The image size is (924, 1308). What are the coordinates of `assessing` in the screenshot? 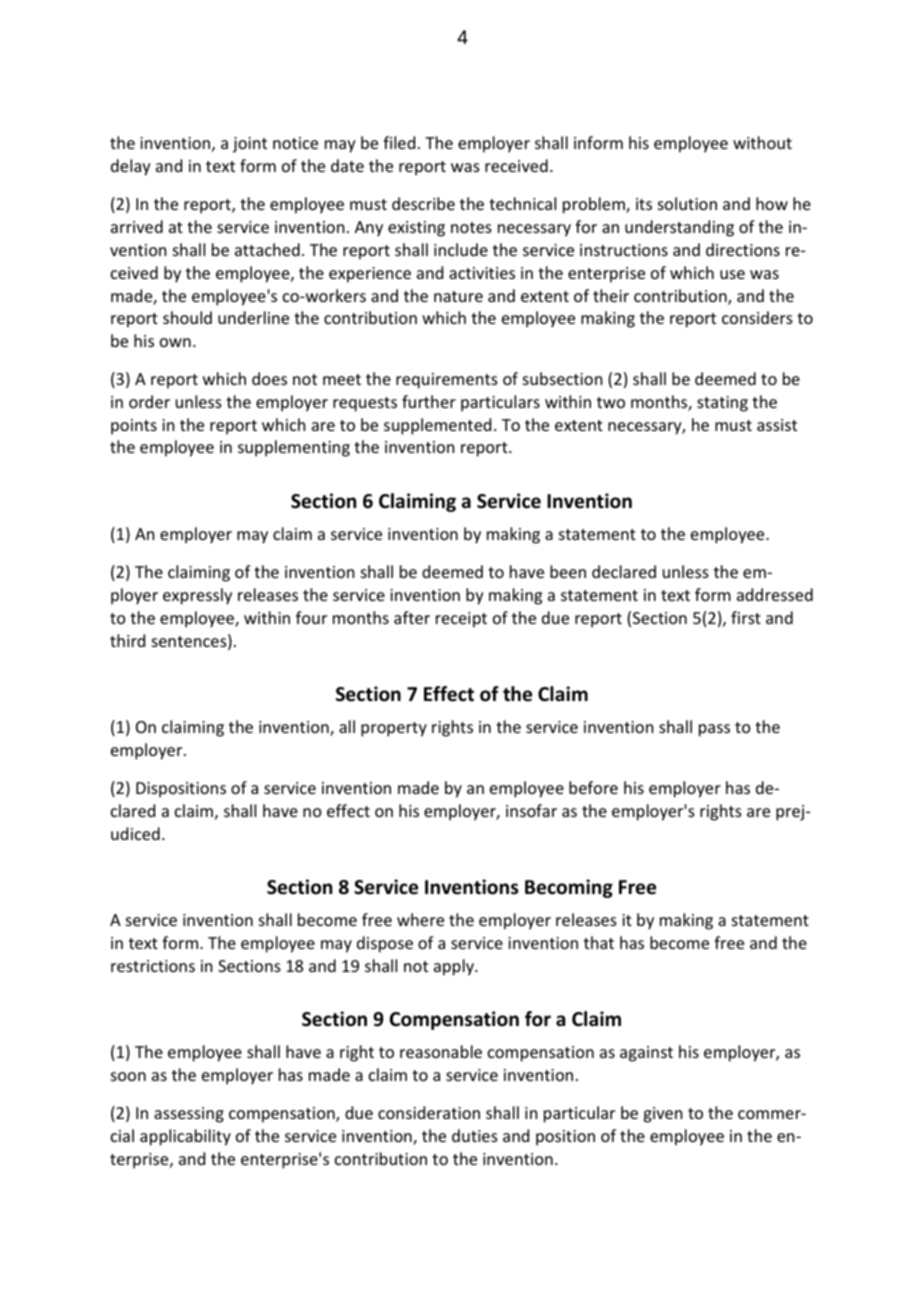 It's located at (189, 1115).
